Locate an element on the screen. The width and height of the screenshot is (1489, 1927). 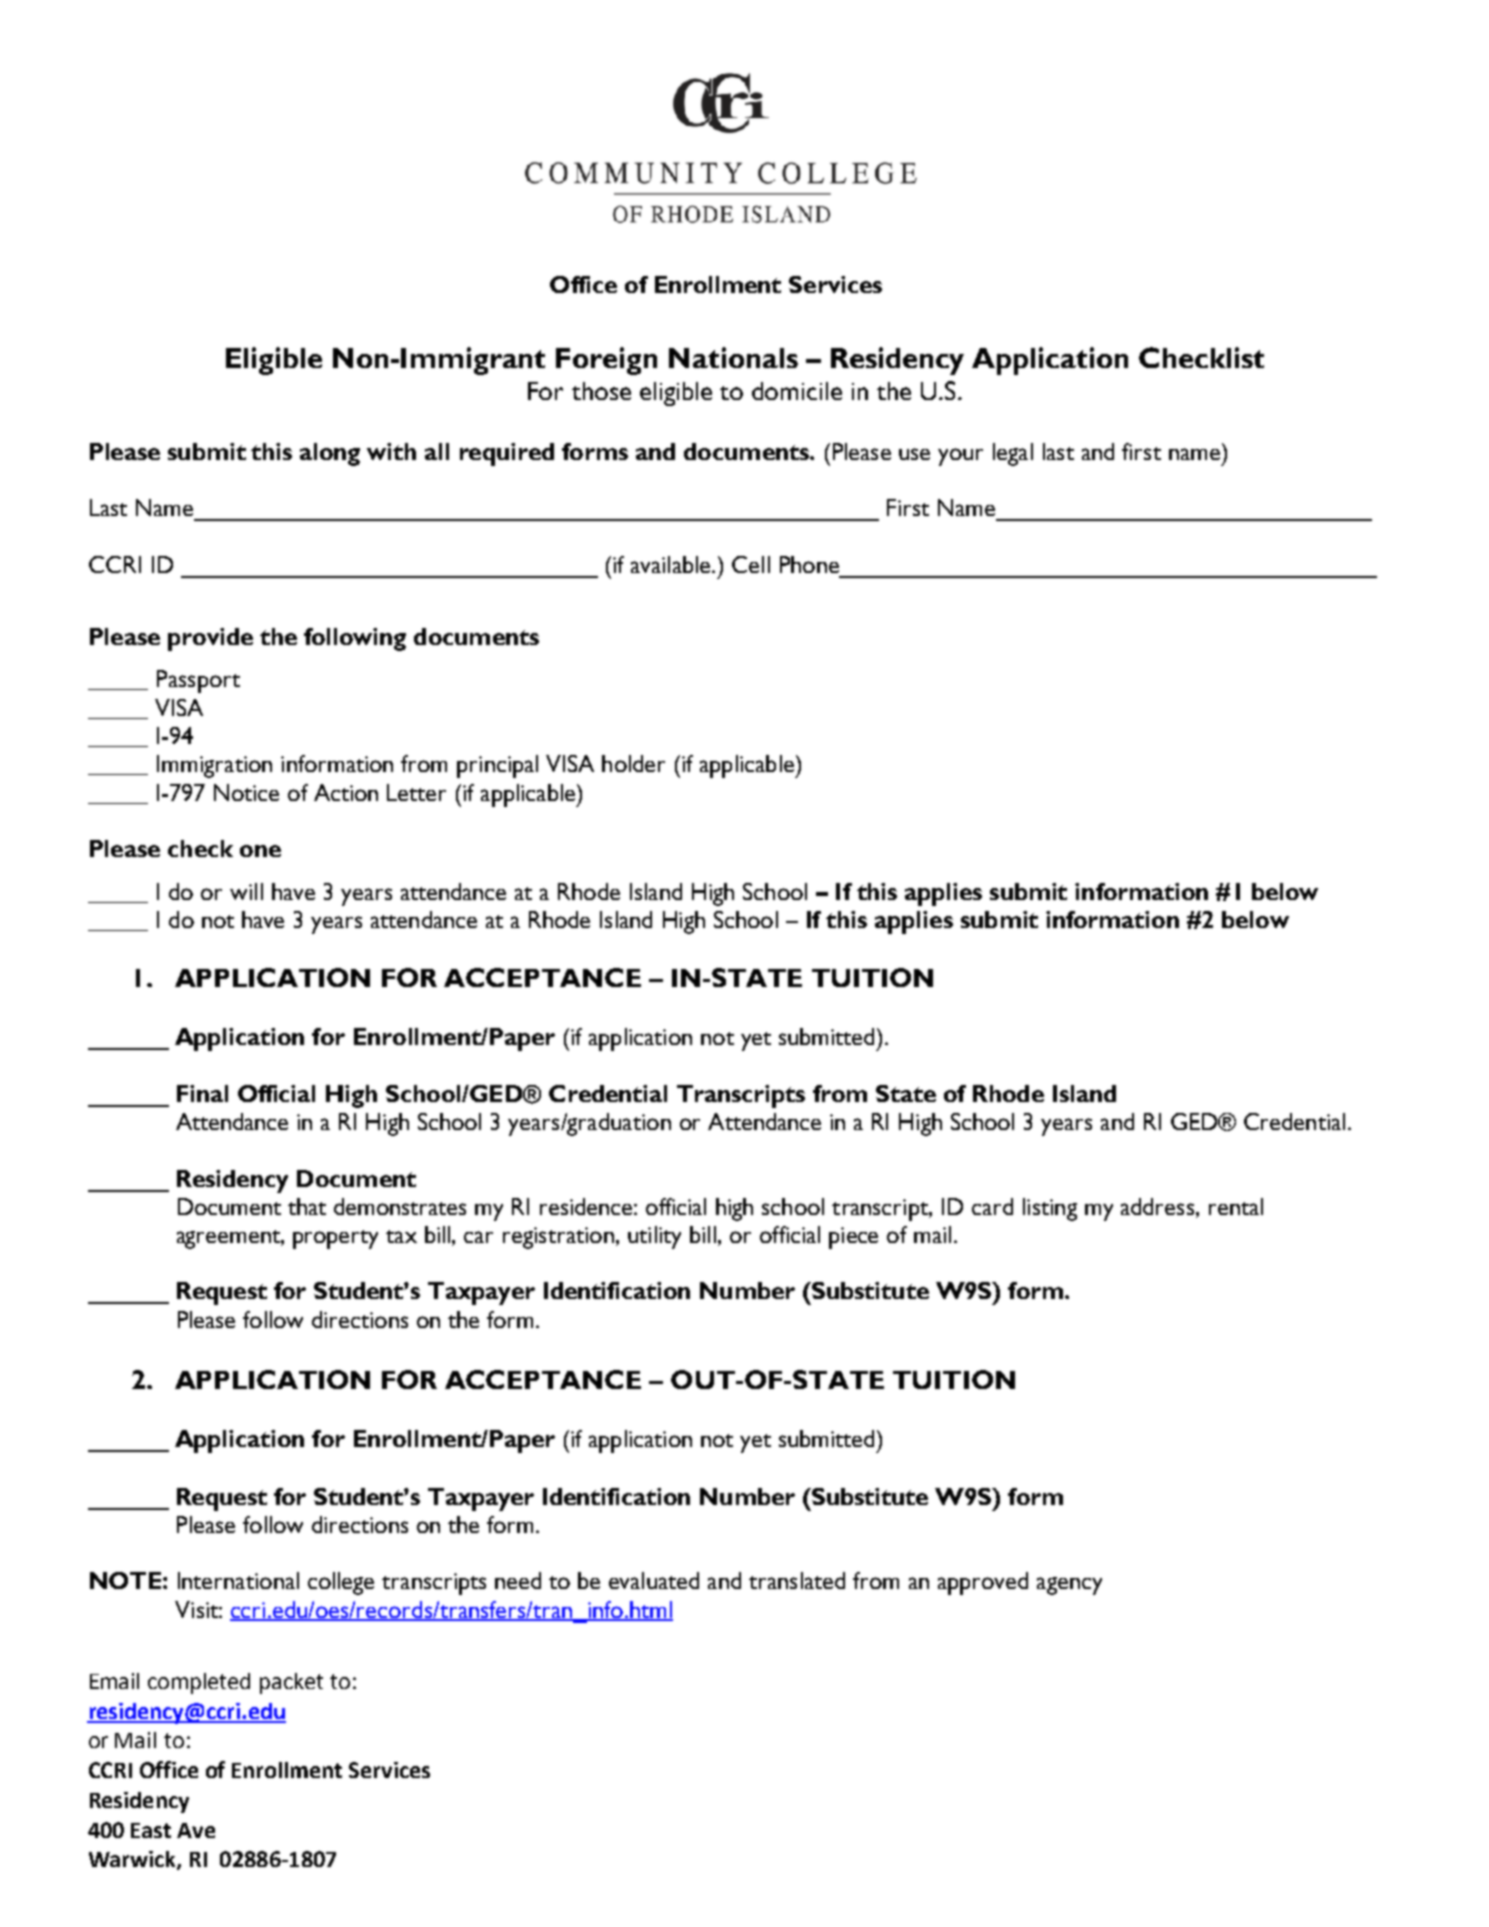
holder is located at coordinates (633, 763).
